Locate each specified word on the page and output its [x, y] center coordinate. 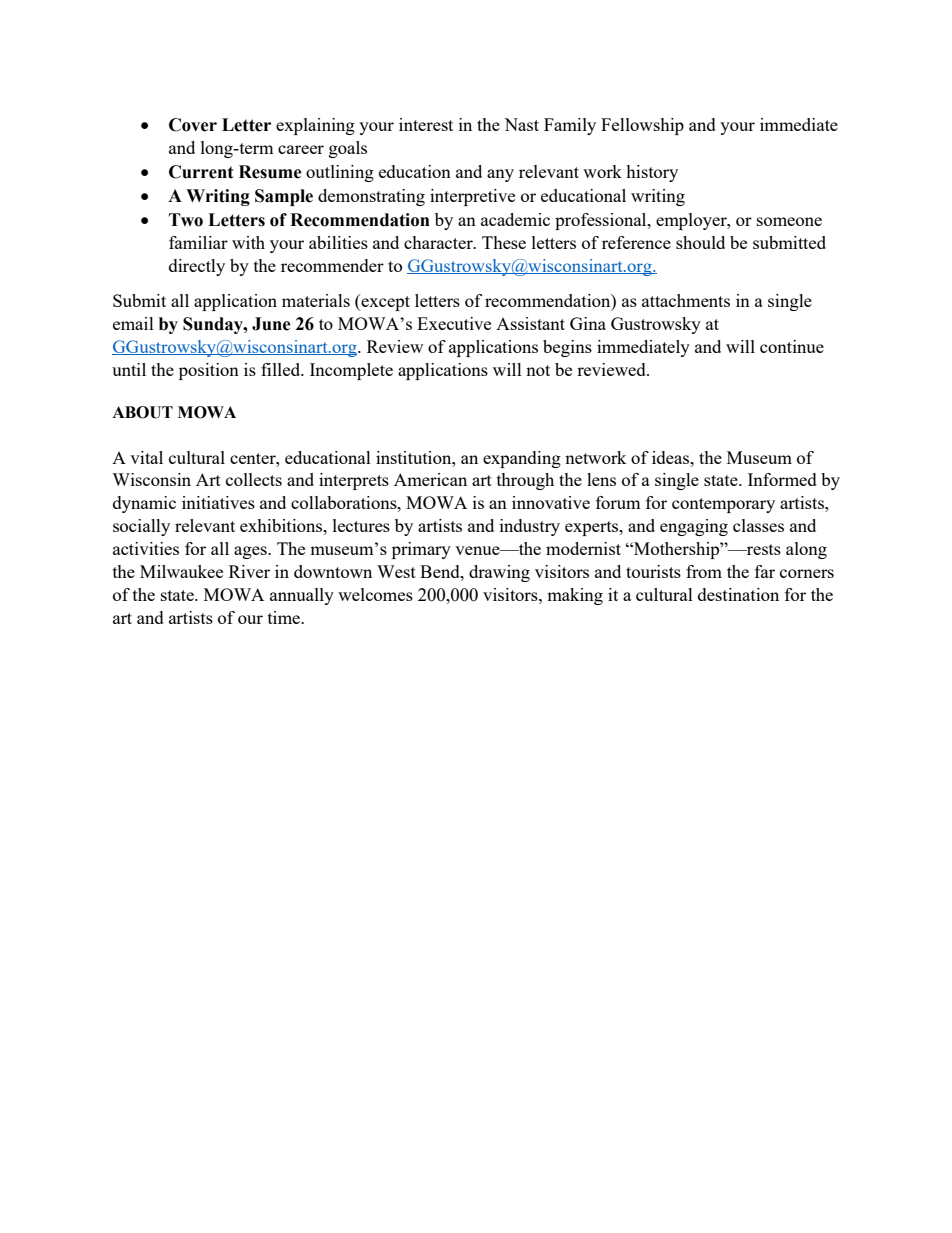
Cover [193, 125]
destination [738, 594]
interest [426, 124]
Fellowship [642, 126]
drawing [499, 573]
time [285, 617]
